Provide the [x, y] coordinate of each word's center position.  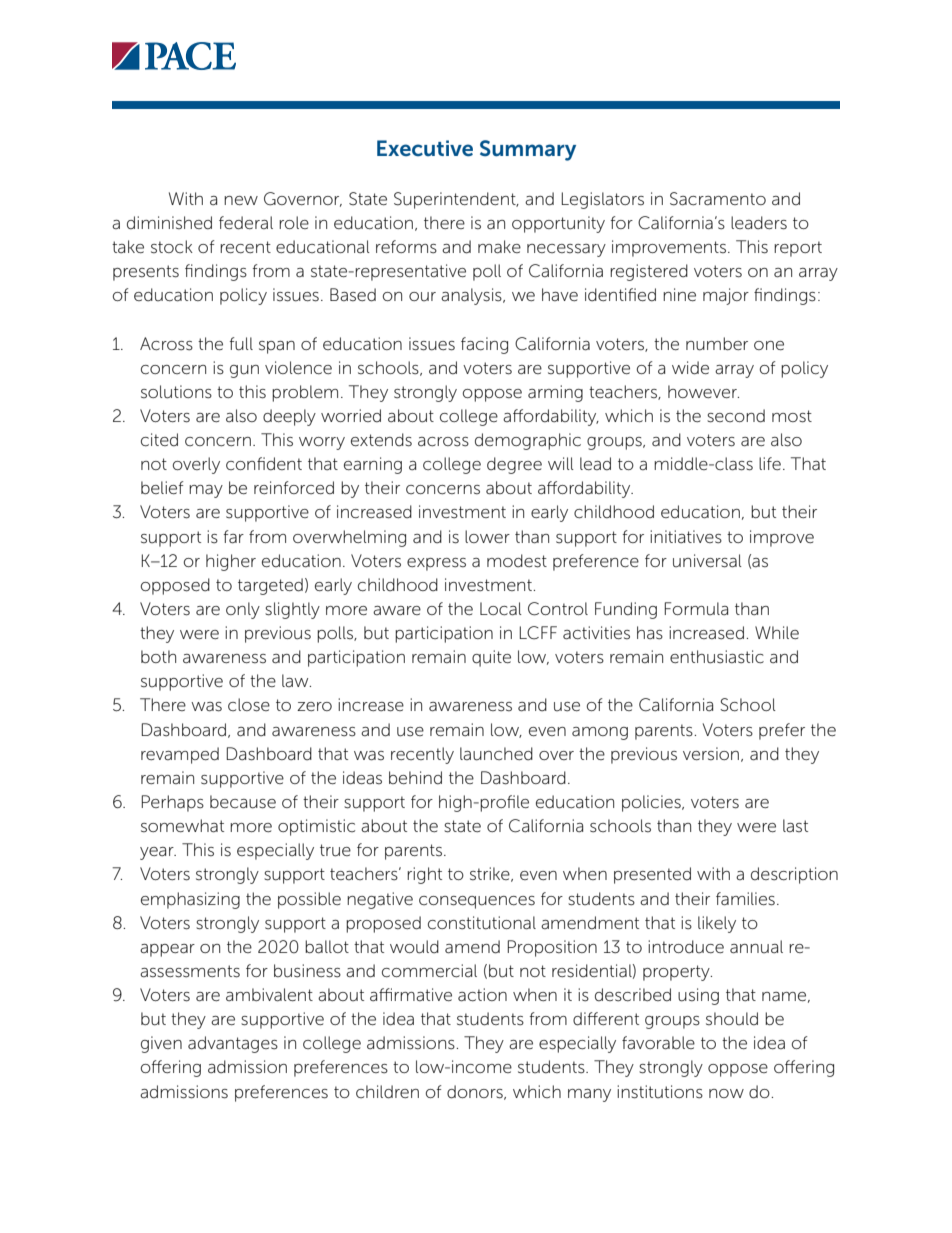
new [241, 200]
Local [501, 609]
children [387, 1092]
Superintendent [456, 200]
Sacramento [718, 199]
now [726, 1093]
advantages [233, 1044]
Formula [696, 608]
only [243, 610]
